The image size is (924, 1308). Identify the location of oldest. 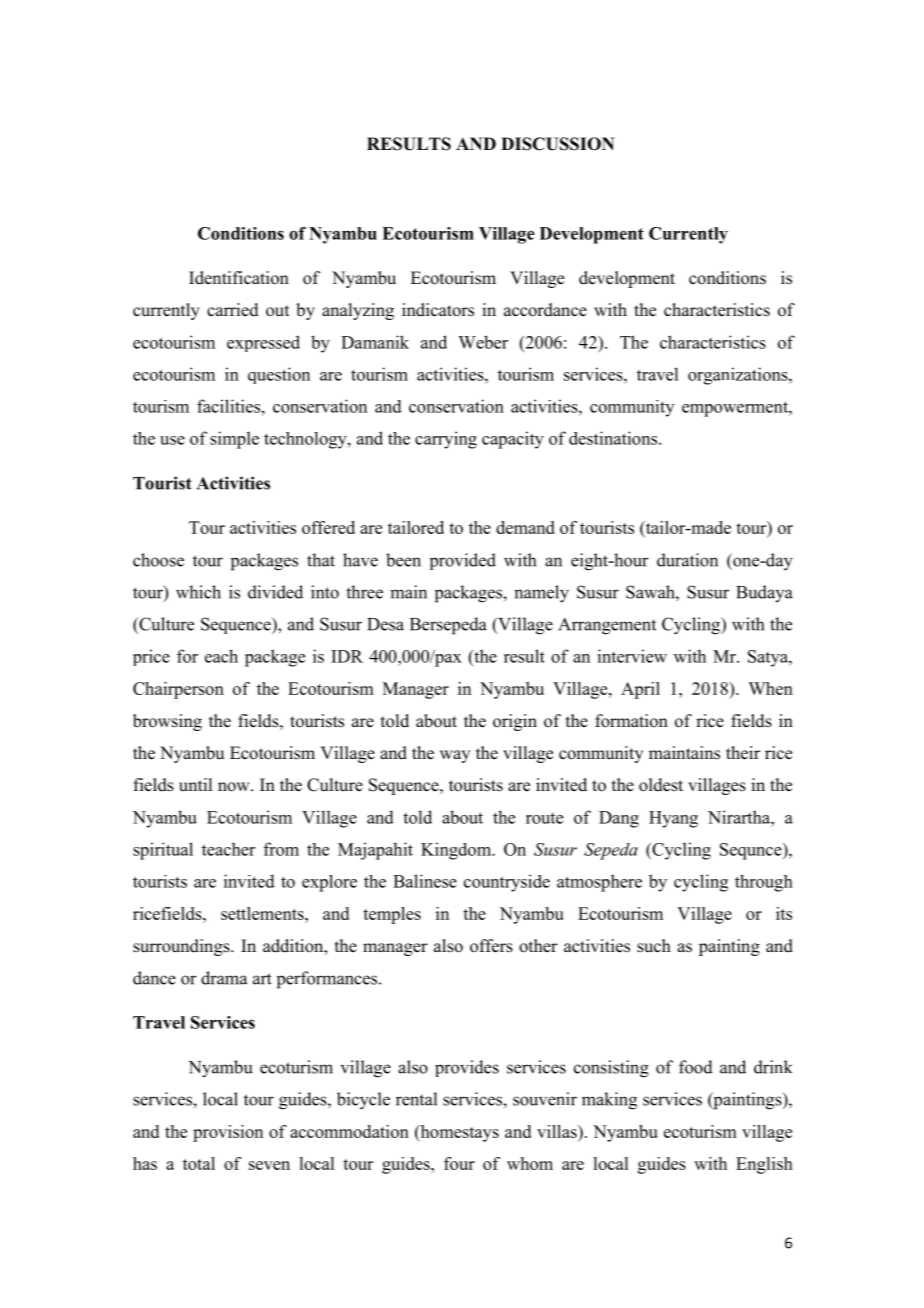
(661, 785).
